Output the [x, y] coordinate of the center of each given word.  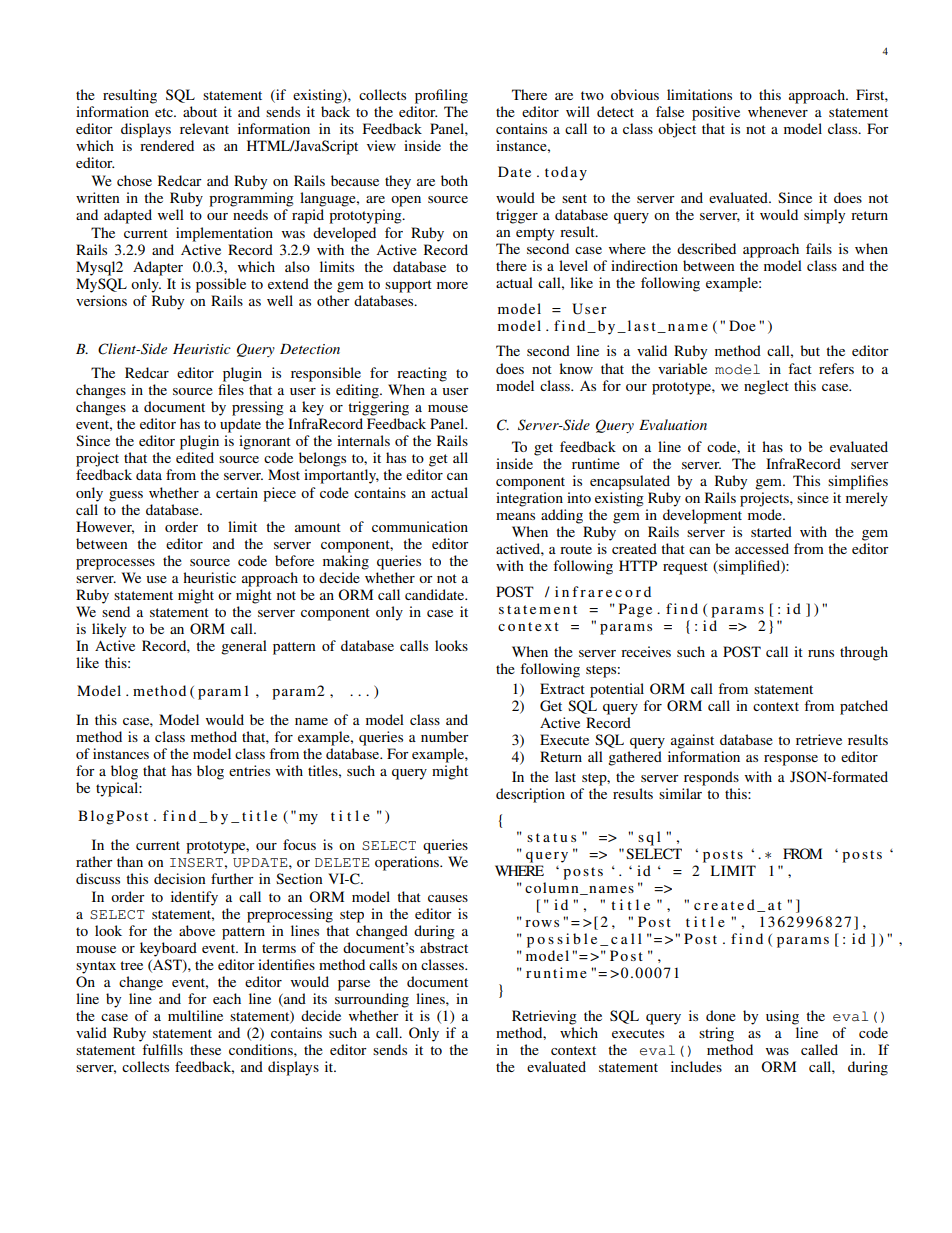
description [530, 795]
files [231, 389]
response [791, 760]
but [810, 350]
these [205, 1049]
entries [249, 770]
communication [420, 526]
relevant [204, 128]
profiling [441, 96]
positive [716, 113]
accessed [762, 548]
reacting [422, 374]
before [294, 560]
